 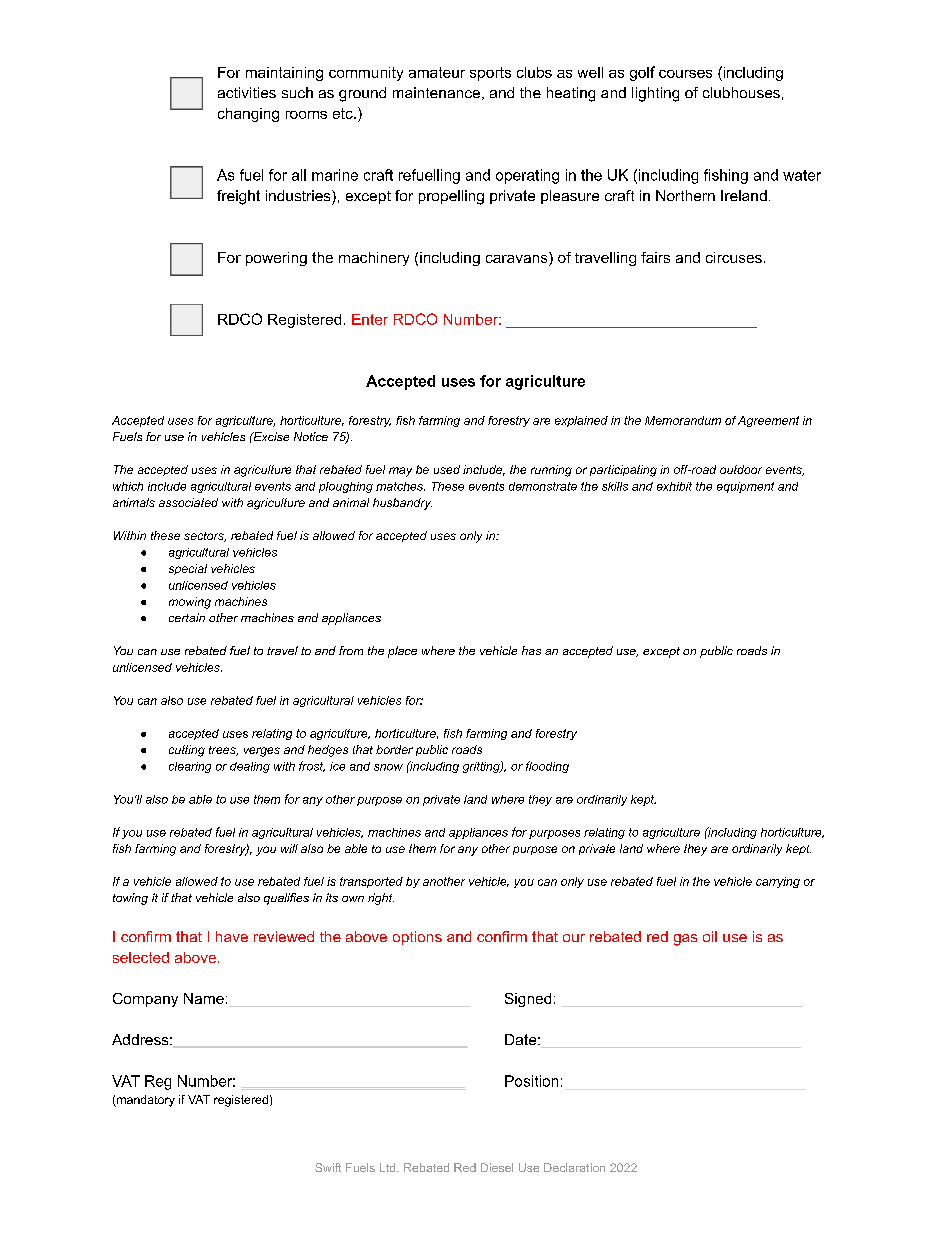 I want to click on equipment, so click(x=745, y=487).
